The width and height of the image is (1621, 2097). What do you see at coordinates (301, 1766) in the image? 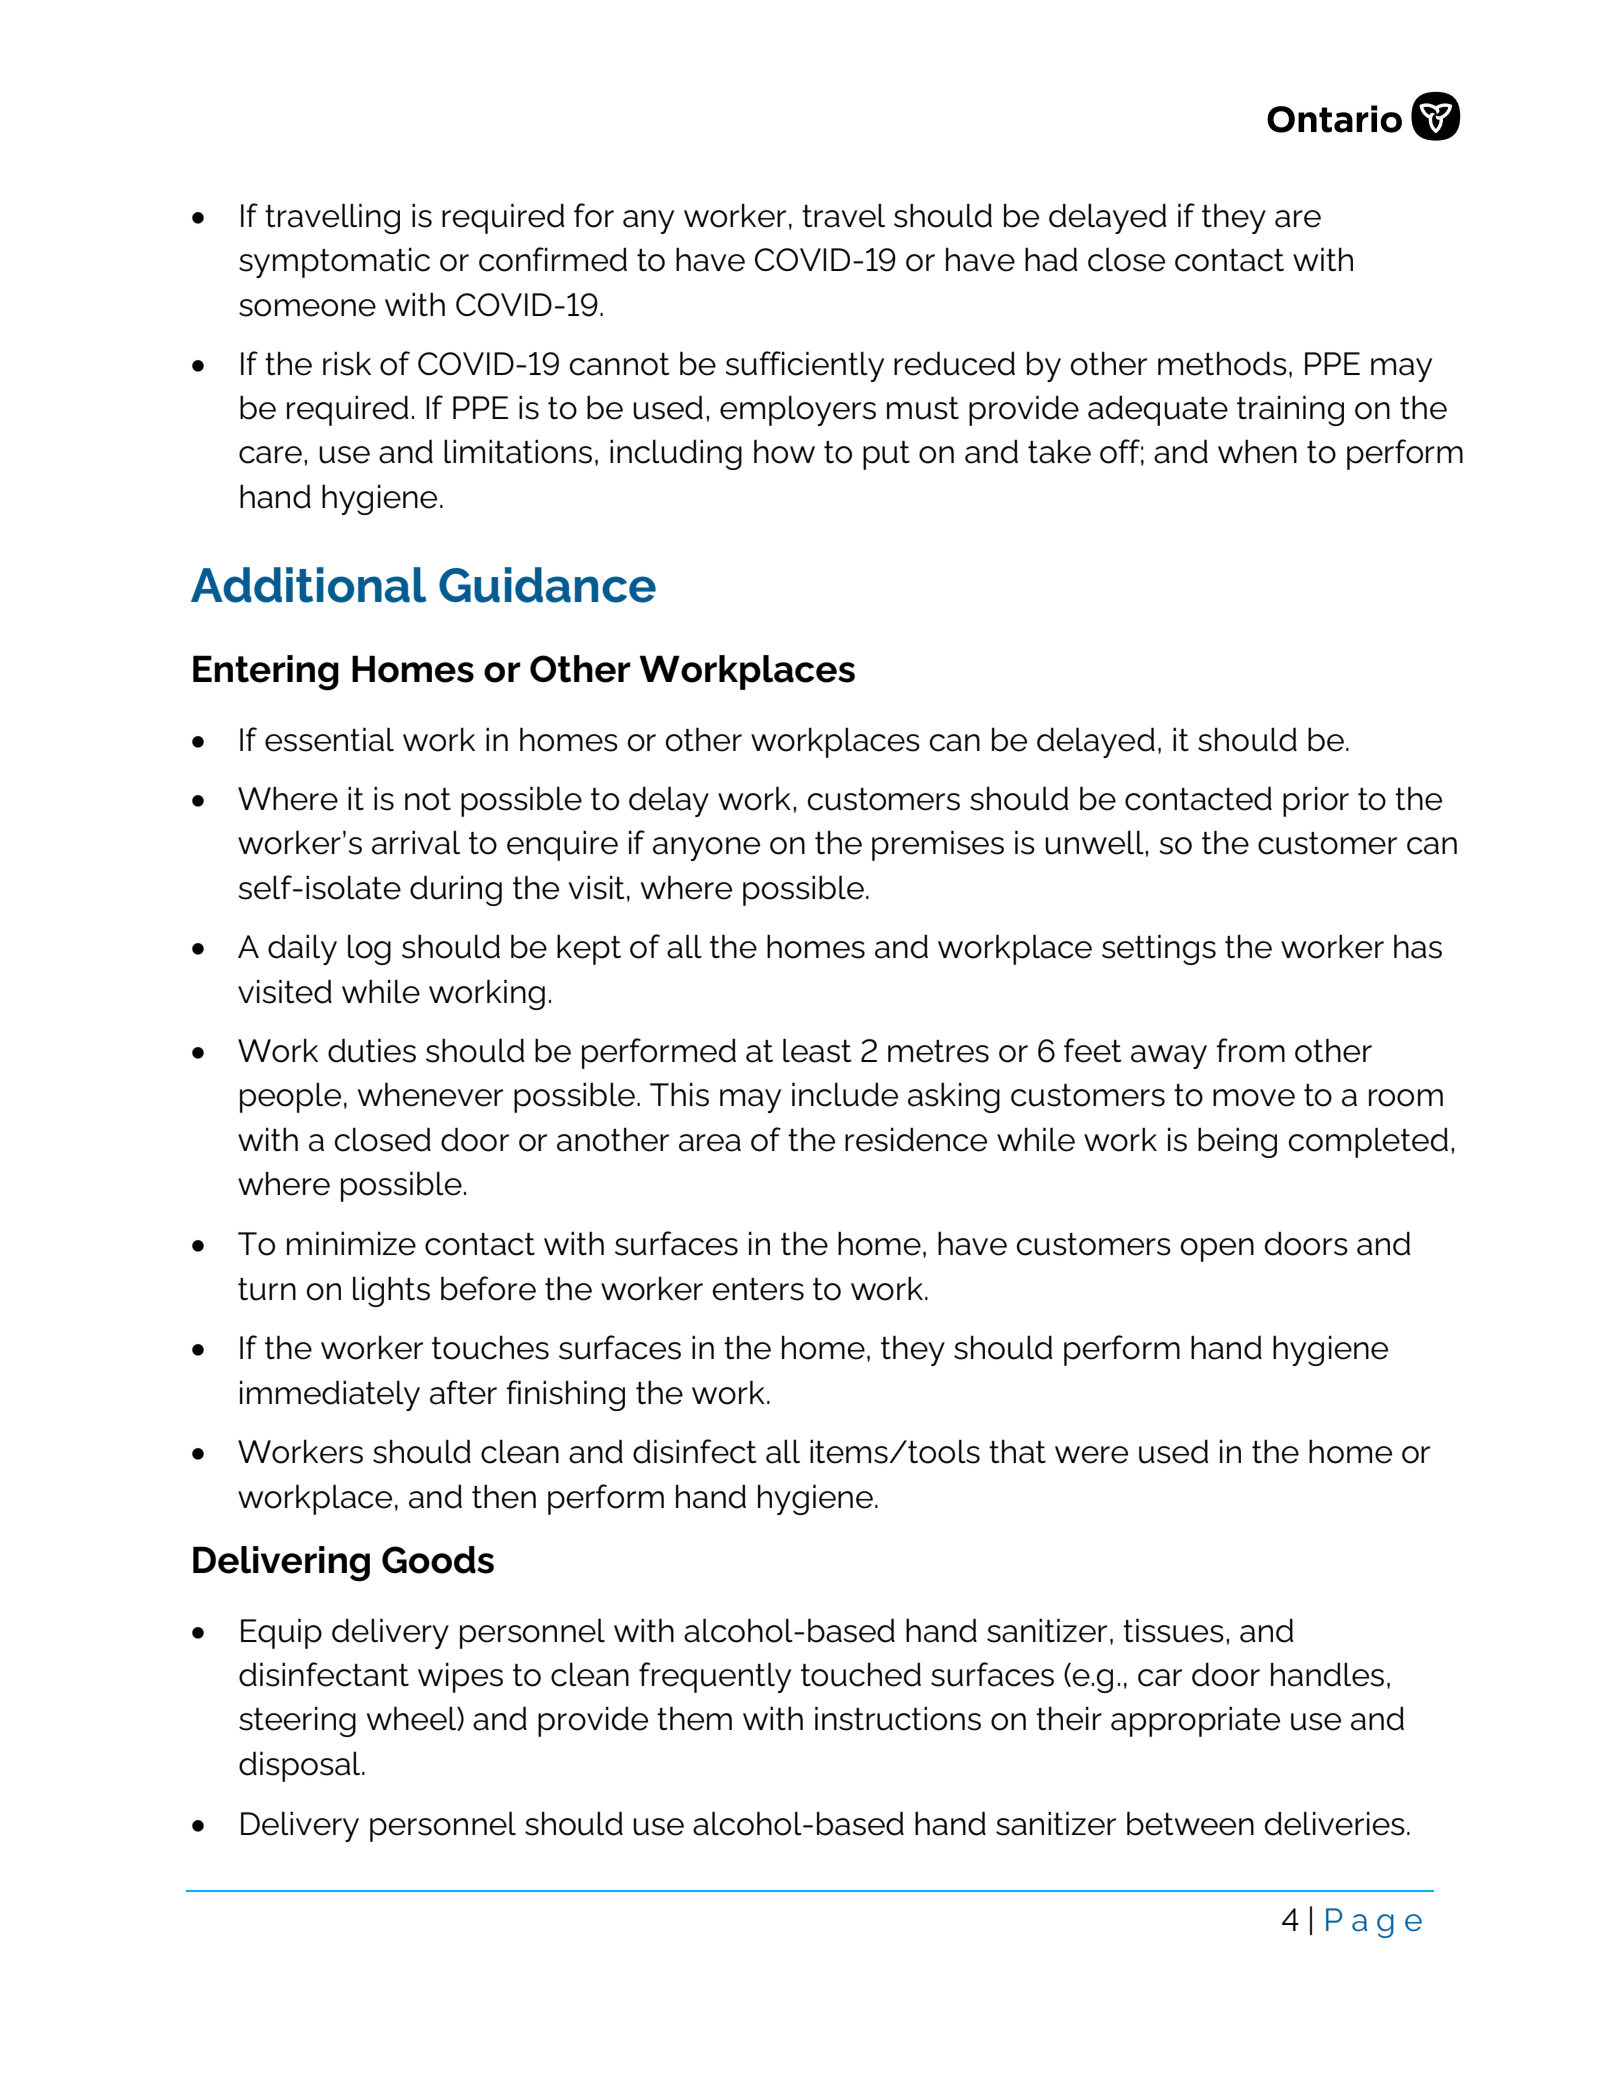
I see `disposal` at bounding box center [301, 1766].
